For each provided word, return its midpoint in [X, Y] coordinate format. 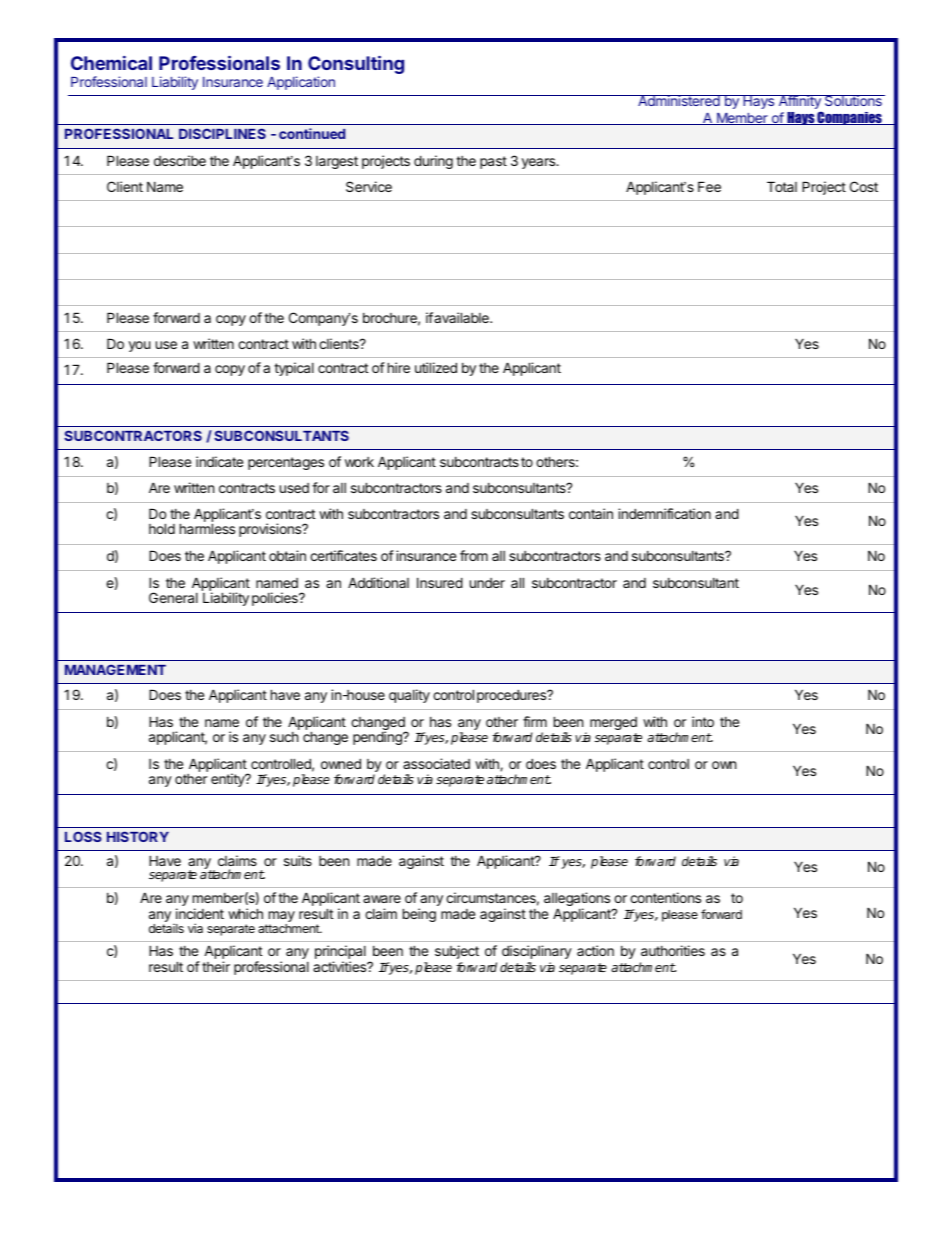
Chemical [111, 63]
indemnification [664, 513]
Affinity [799, 103]
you [140, 346]
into [703, 721]
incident [200, 913]
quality [409, 696]
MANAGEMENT [115, 669]
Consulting [356, 66]
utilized [436, 367]
